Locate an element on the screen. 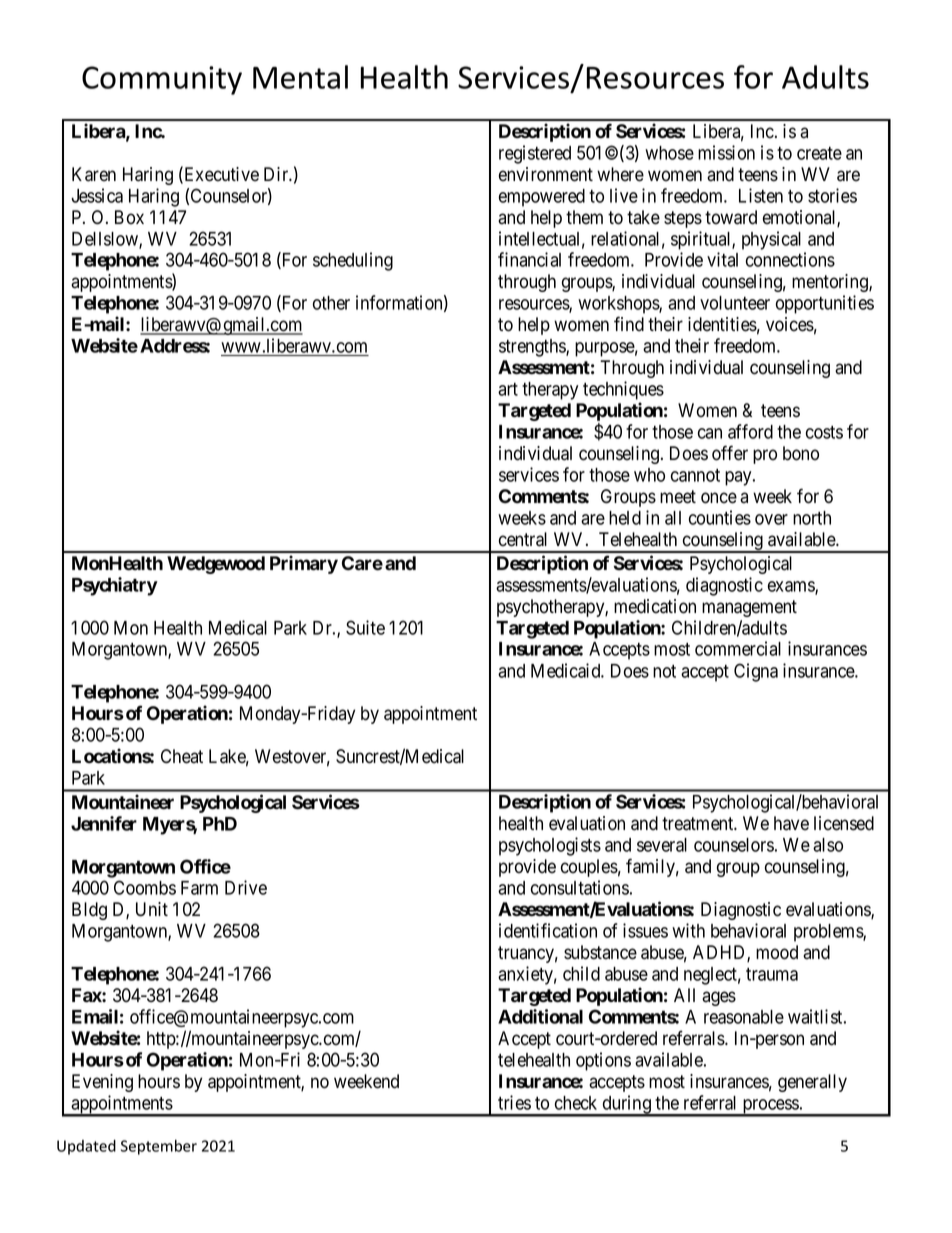 Image resolution: width=952 pixels, height=1233 pixels. Suite is located at coordinates (365, 627).
